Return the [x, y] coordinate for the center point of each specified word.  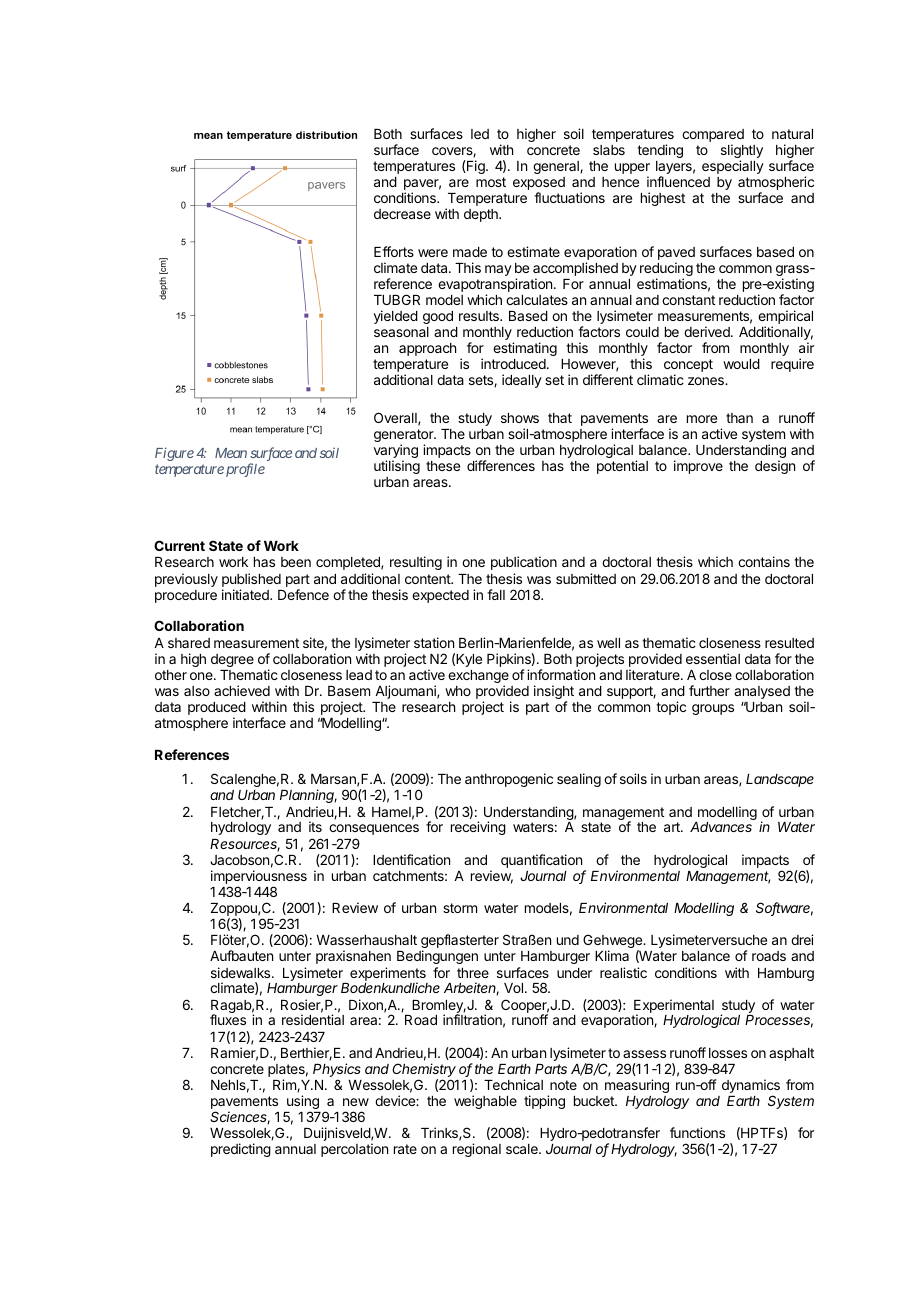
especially [733, 167]
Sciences [240, 1118]
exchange [478, 678]
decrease [402, 214]
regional [477, 1150]
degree [232, 660]
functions [697, 1132]
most [491, 182]
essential [713, 658]
